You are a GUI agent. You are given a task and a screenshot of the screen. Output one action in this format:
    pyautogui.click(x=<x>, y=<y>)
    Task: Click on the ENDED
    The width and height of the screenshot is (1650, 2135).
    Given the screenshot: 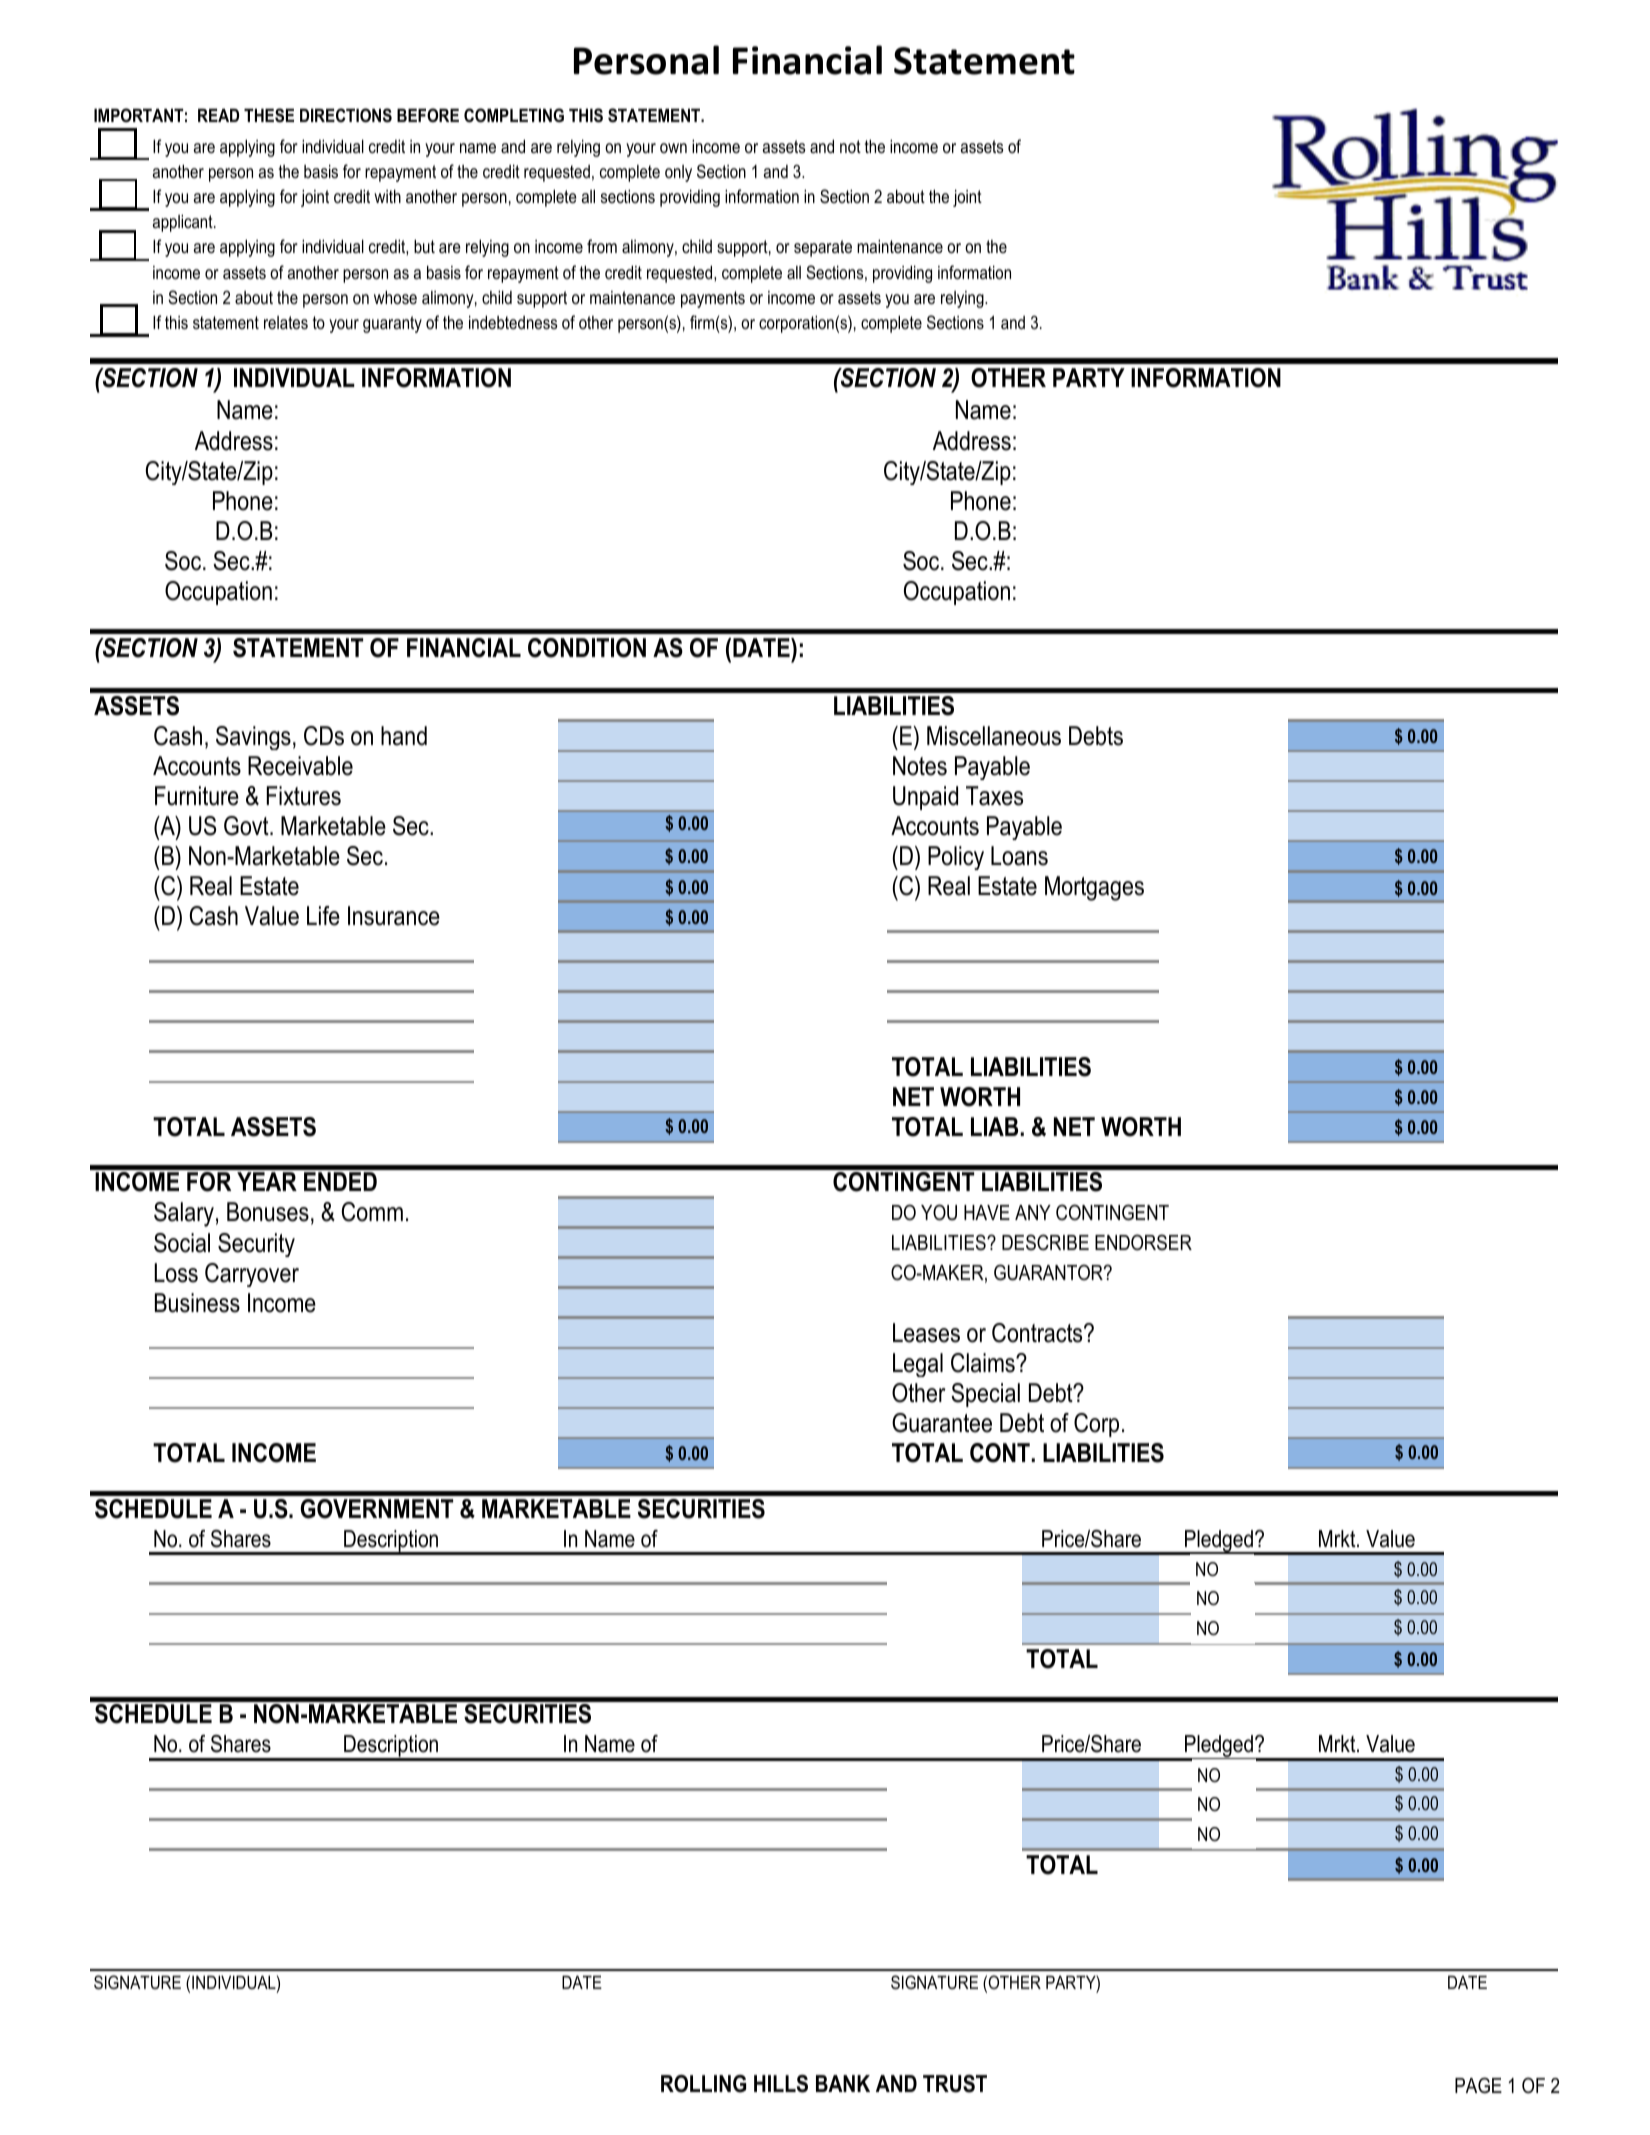 What is the action you would take?
    pyautogui.click(x=340, y=1181)
